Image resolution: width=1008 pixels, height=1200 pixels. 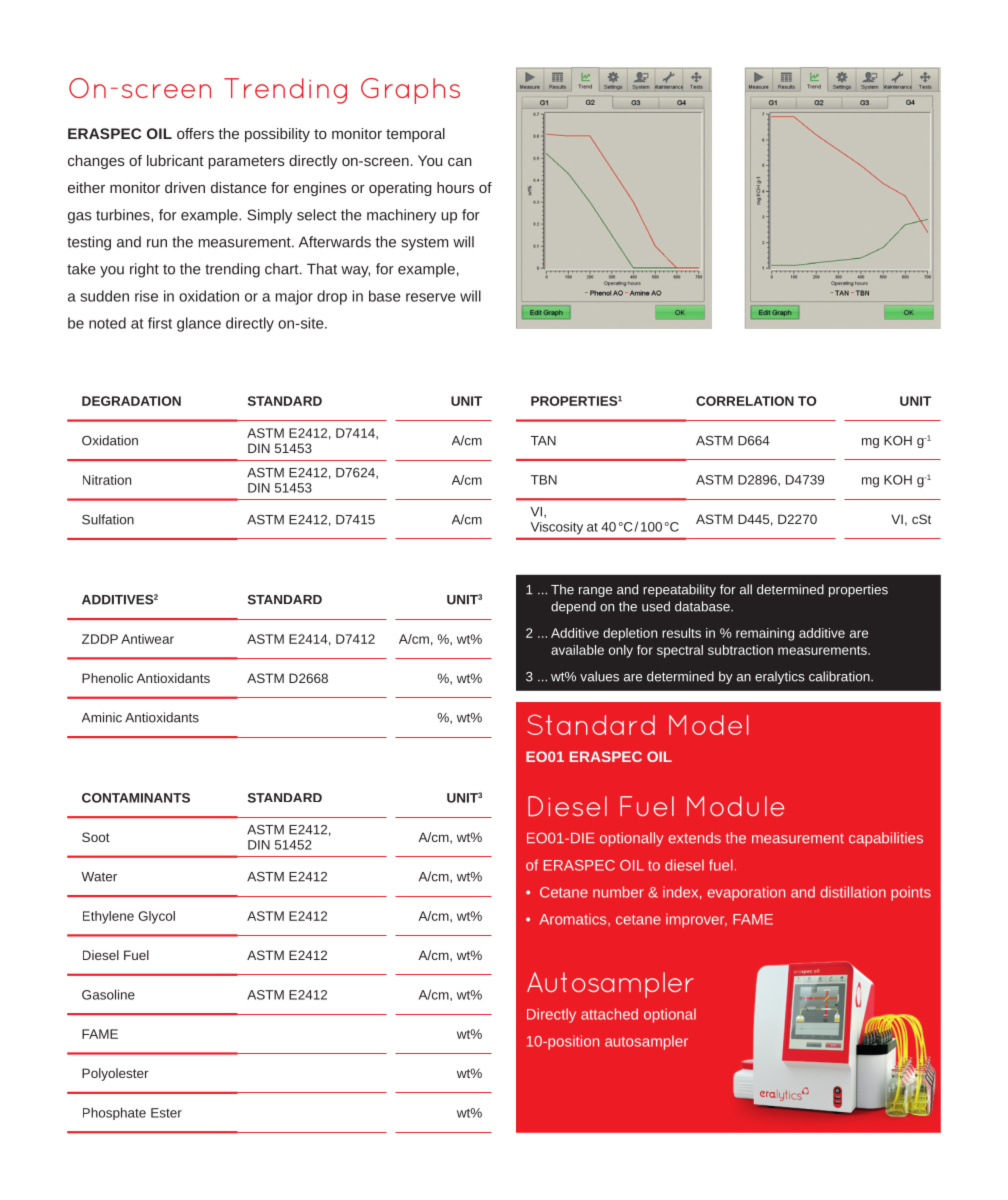 I want to click on CORRELATION, so click(x=745, y=401).
